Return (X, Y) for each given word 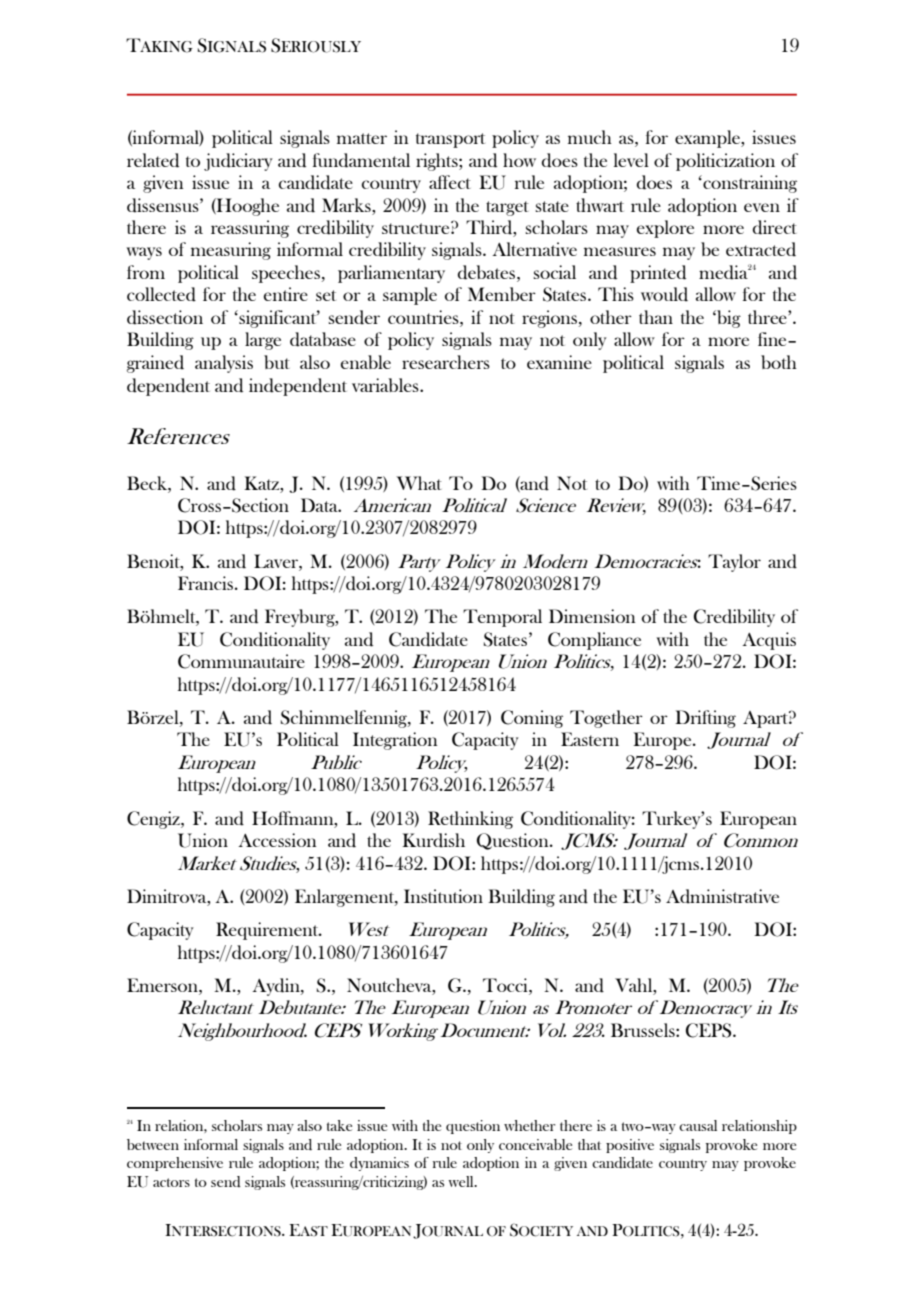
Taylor (734, 563)
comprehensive (175, 1164)
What (419, 483)
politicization (725, 162)
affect (450, 182)
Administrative (722, 896)
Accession (277, 840)
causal (698, 1125)
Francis (205, 583)
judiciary (238, 162)
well (462, 1181)
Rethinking (470, 820)
